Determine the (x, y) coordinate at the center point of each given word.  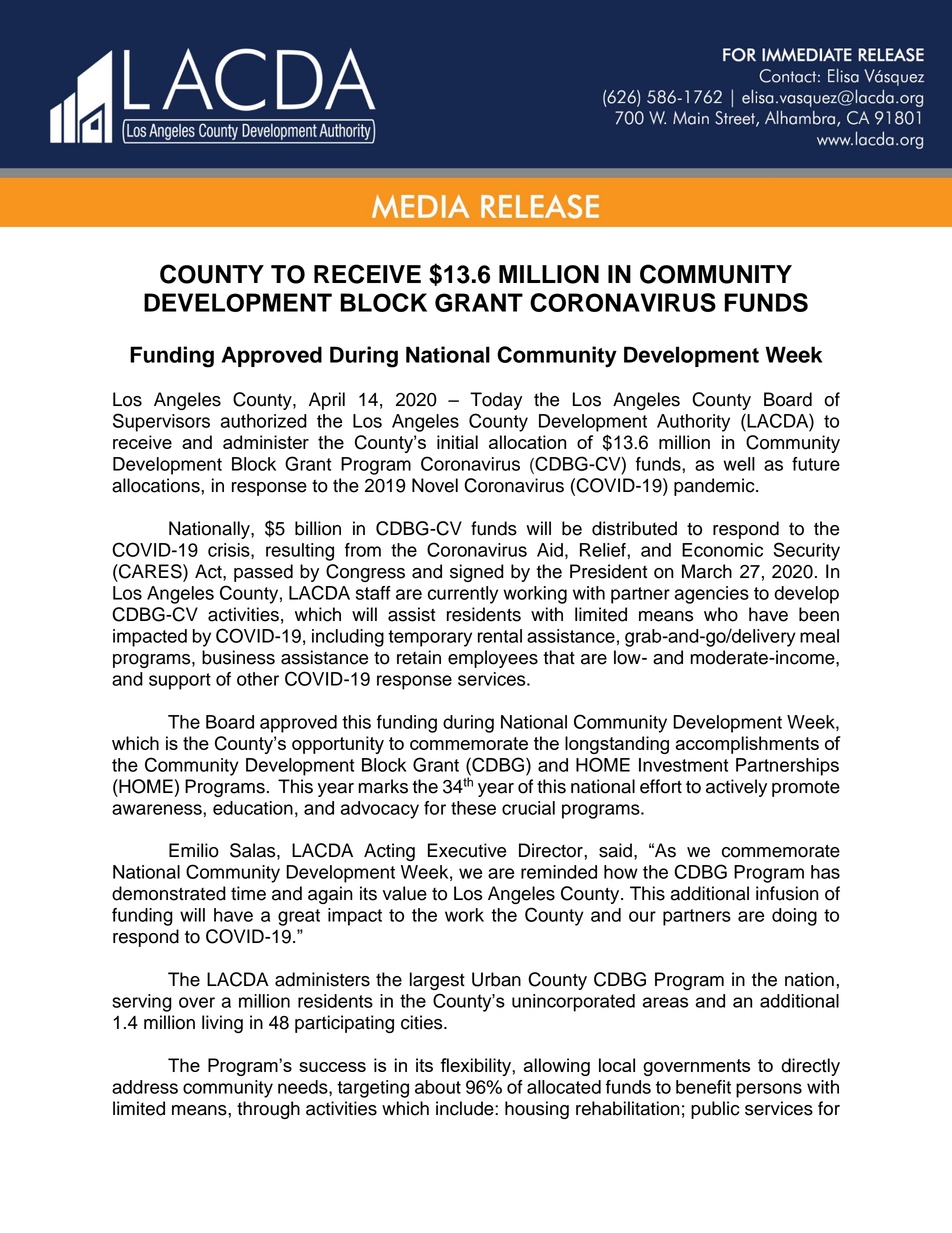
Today (496, 401)
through (268, 1110)
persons (769, 1090)
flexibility (476, 1067)
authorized (264, 421)
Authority (693, 423)
